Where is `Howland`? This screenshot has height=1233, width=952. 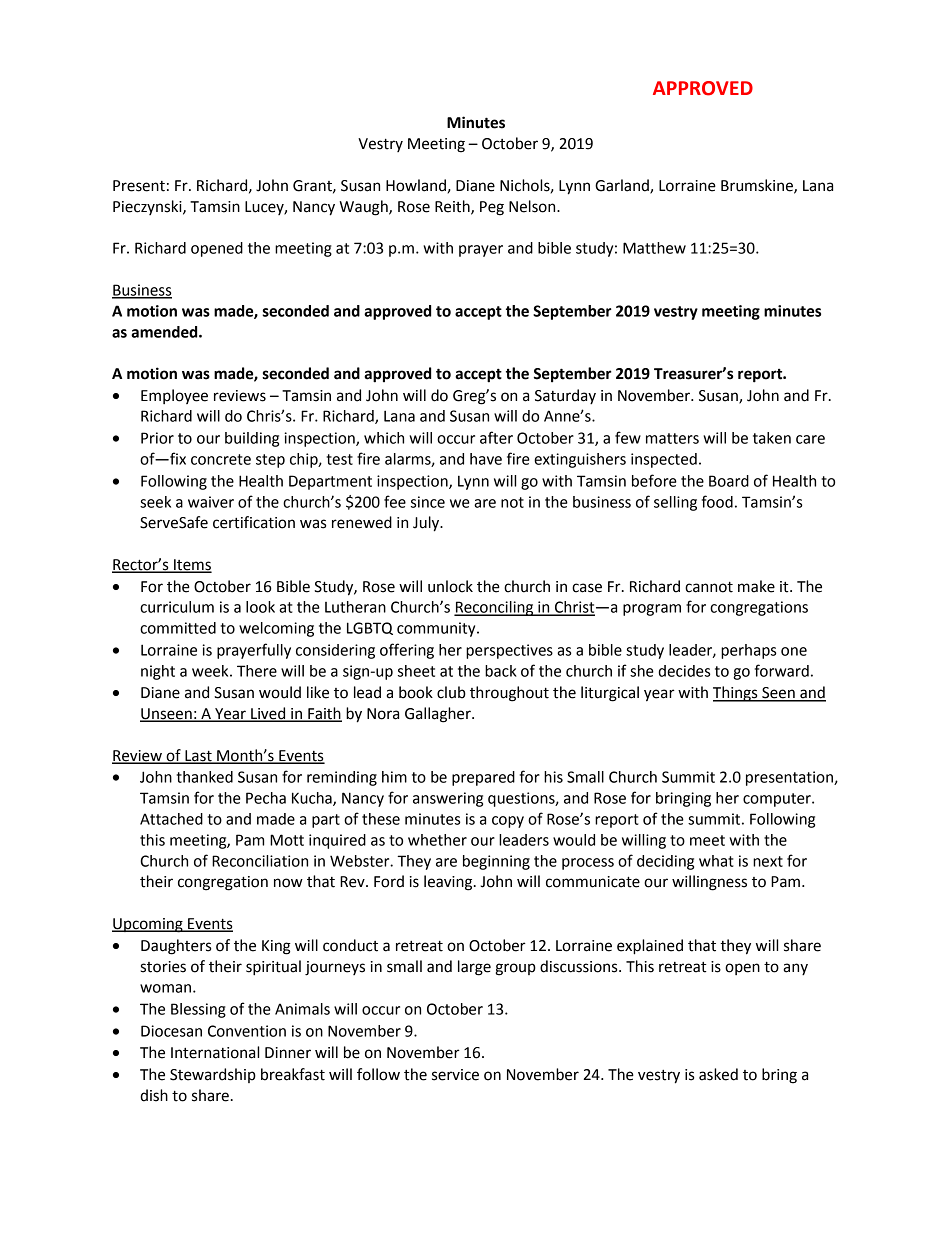
Howland is located at coordinates (416, 185).
